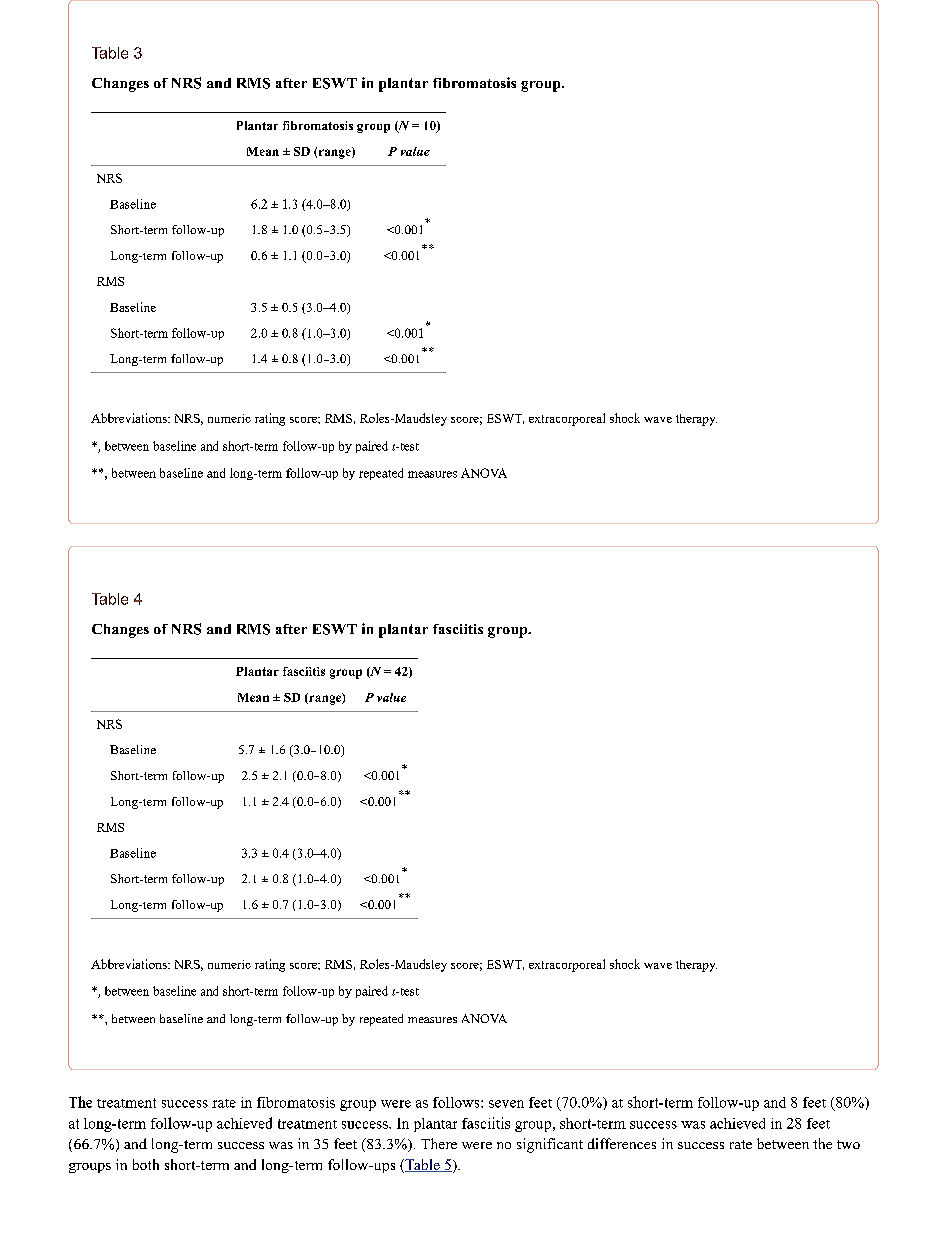 Image resolution: width=952 pixels, height=1233 pixels. What do you see at coordinates (146, 1164) in the screenshot?
I see `both` at bounding box center [146, 1164].
